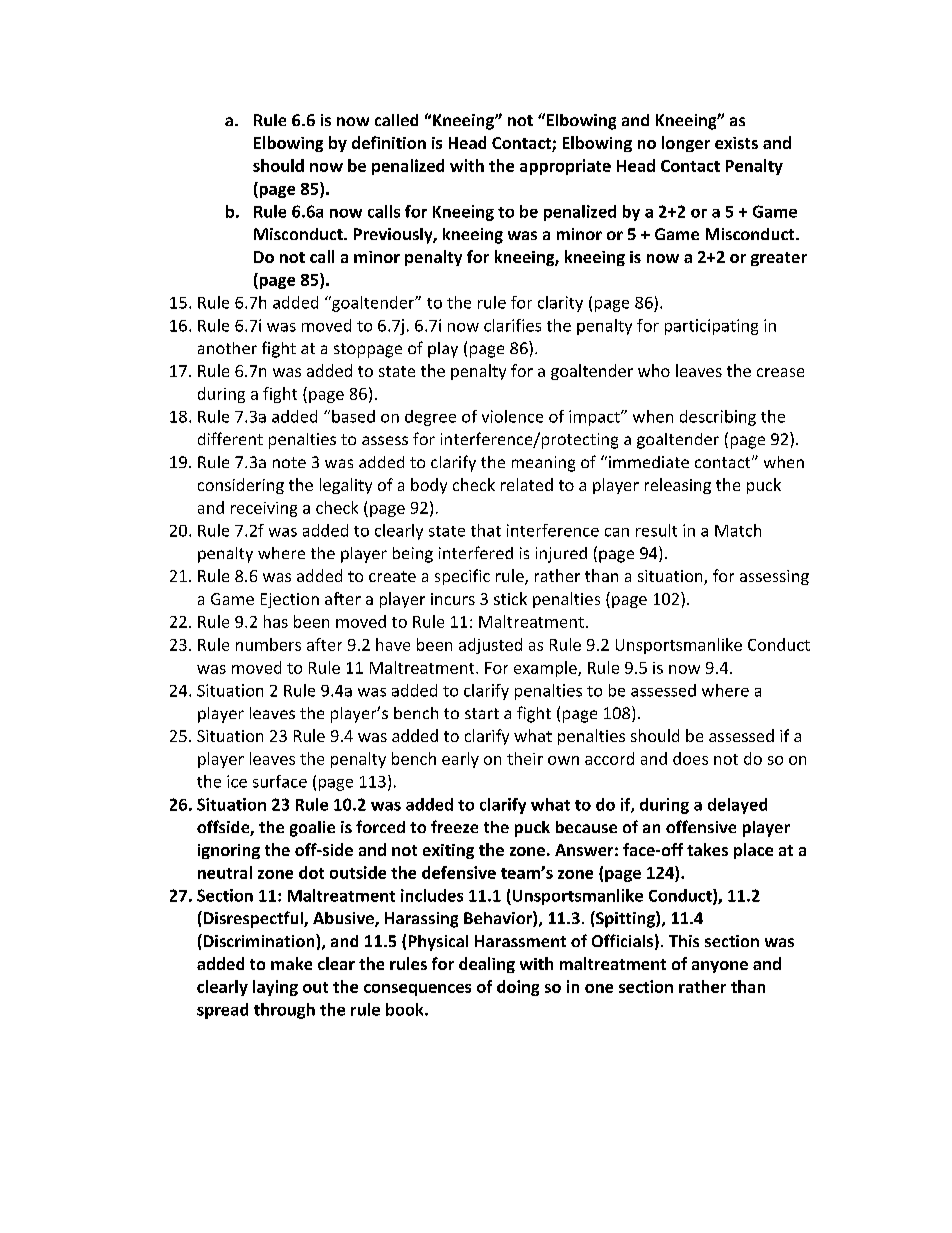 The image size is (952, 1233). What do you see at coordinates (718, 418) in the image?
I see `describing` at bounding box center [718, 418].
